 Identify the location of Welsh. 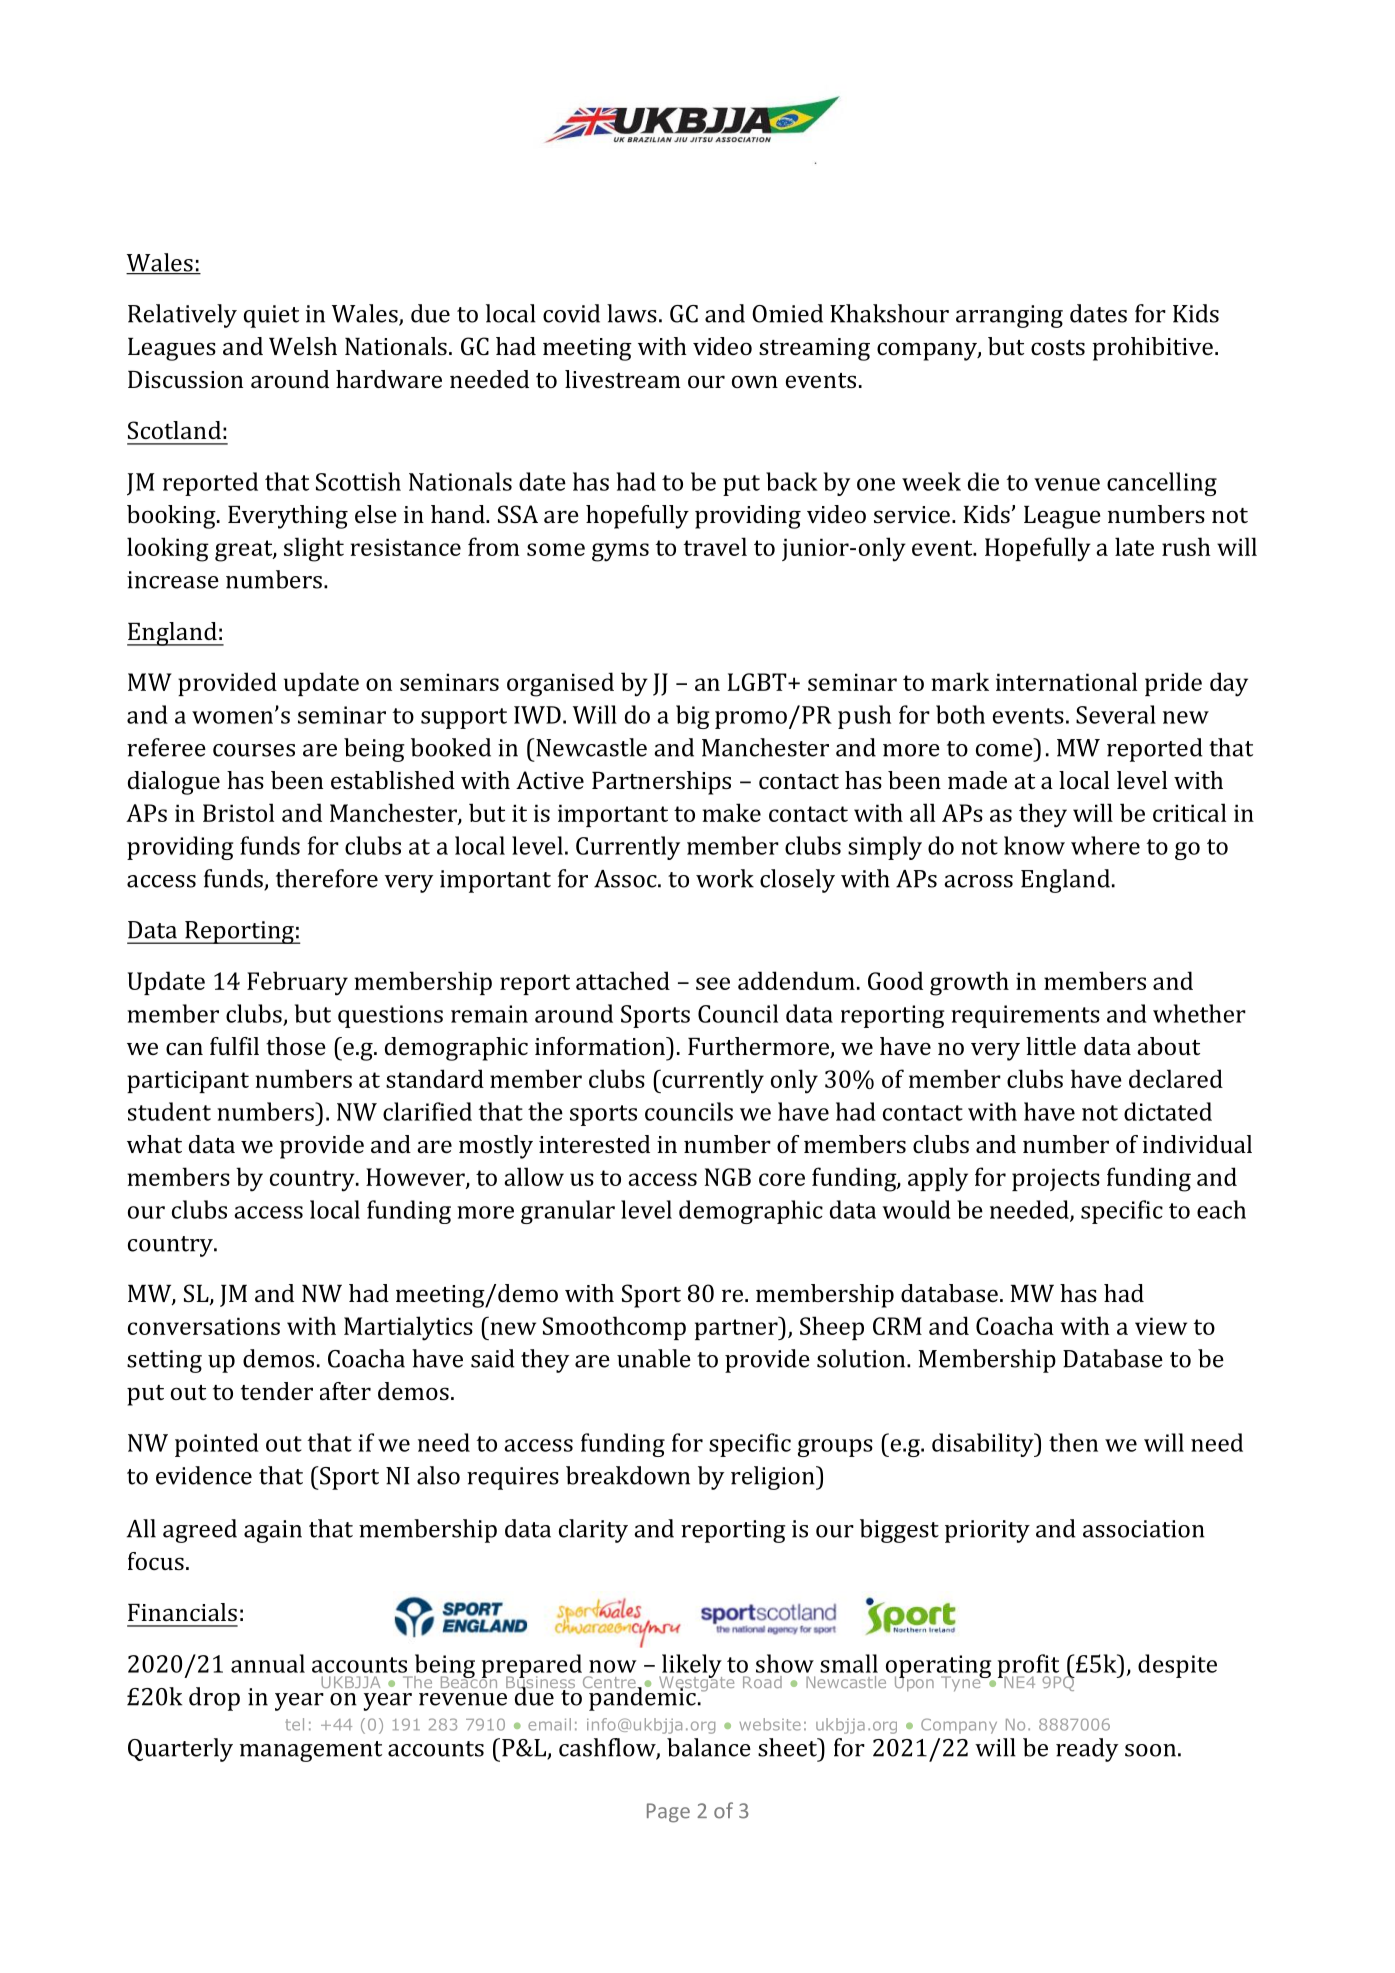
(303, 346).
